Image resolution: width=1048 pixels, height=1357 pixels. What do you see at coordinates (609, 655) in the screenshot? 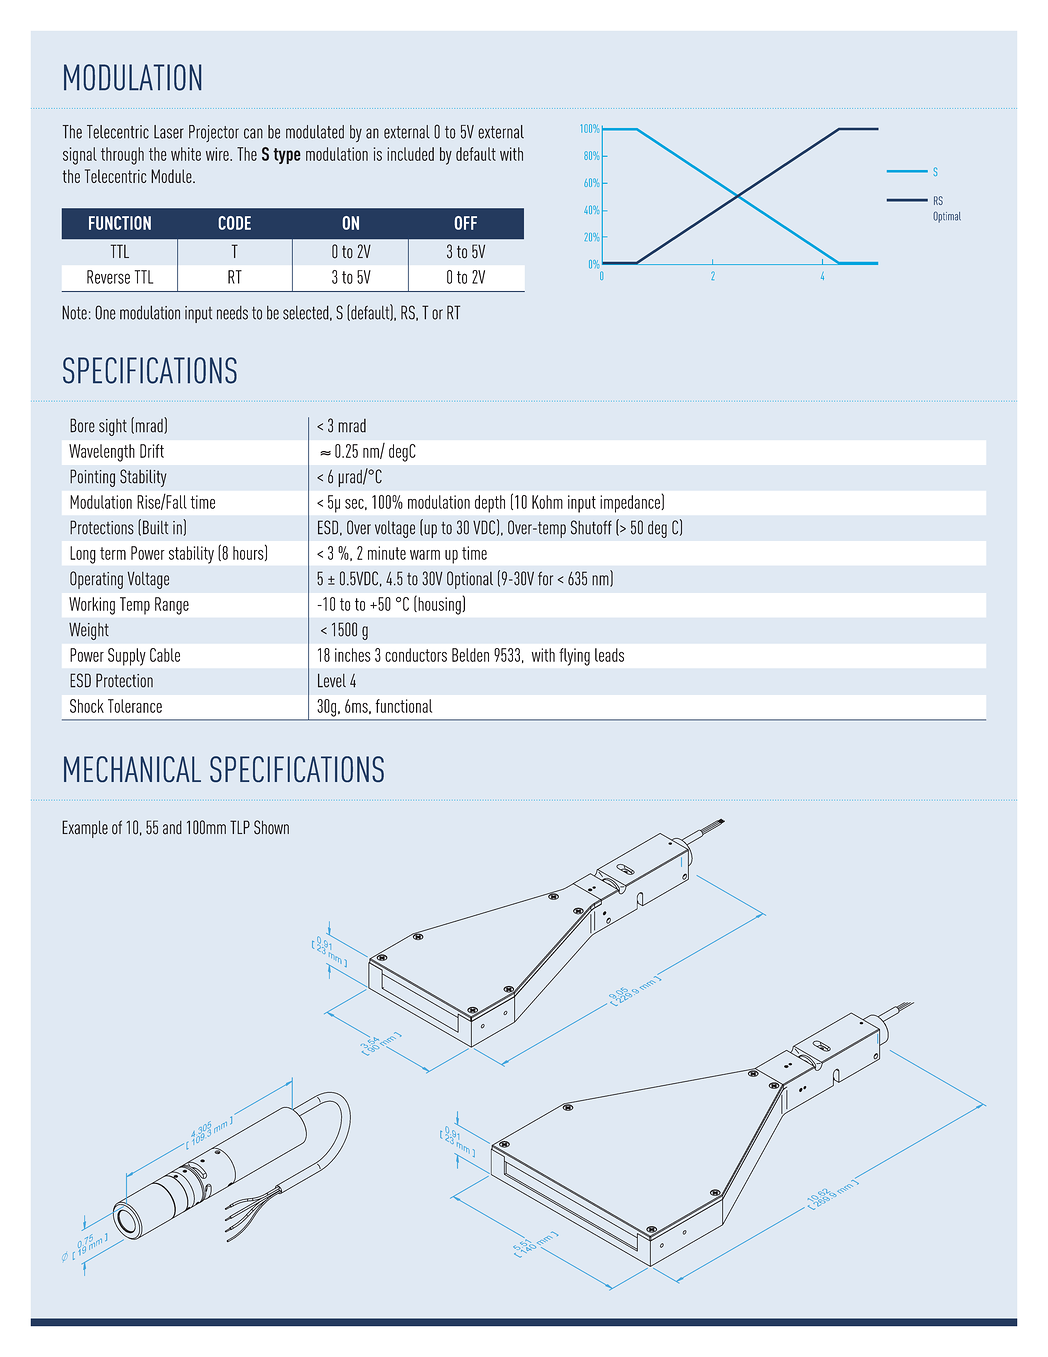
I see `leads` at bounding box center [609, 655].
